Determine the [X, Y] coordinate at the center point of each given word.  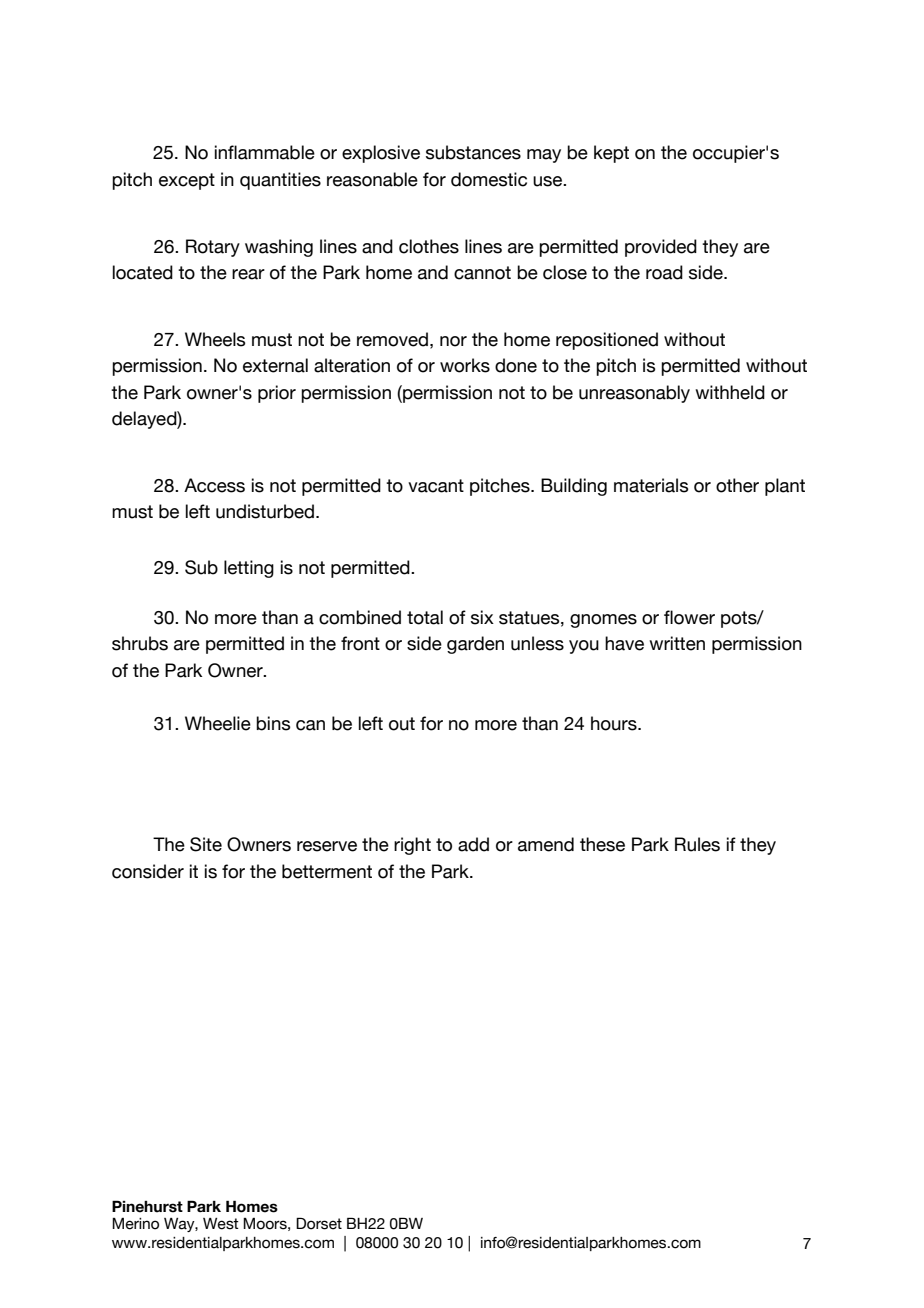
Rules [697, 844]
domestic [489, 179]
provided [661, 248]
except [187, 181]
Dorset [319, 1223]
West [221, 1224]
